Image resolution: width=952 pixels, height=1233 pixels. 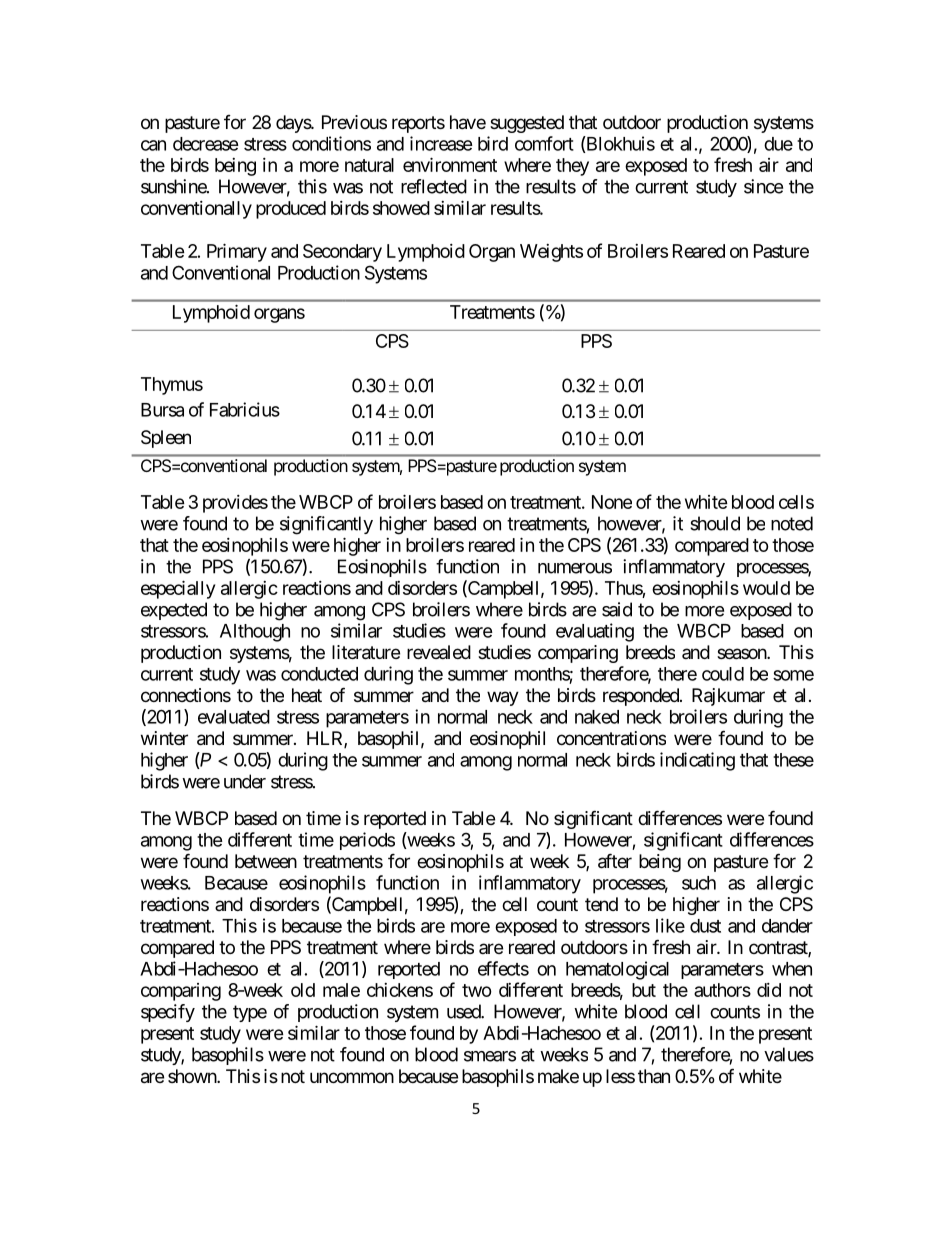 What do you see at coordinates (464, 1011) in the image?
I see `used` at bounding box center [464, 1011].
